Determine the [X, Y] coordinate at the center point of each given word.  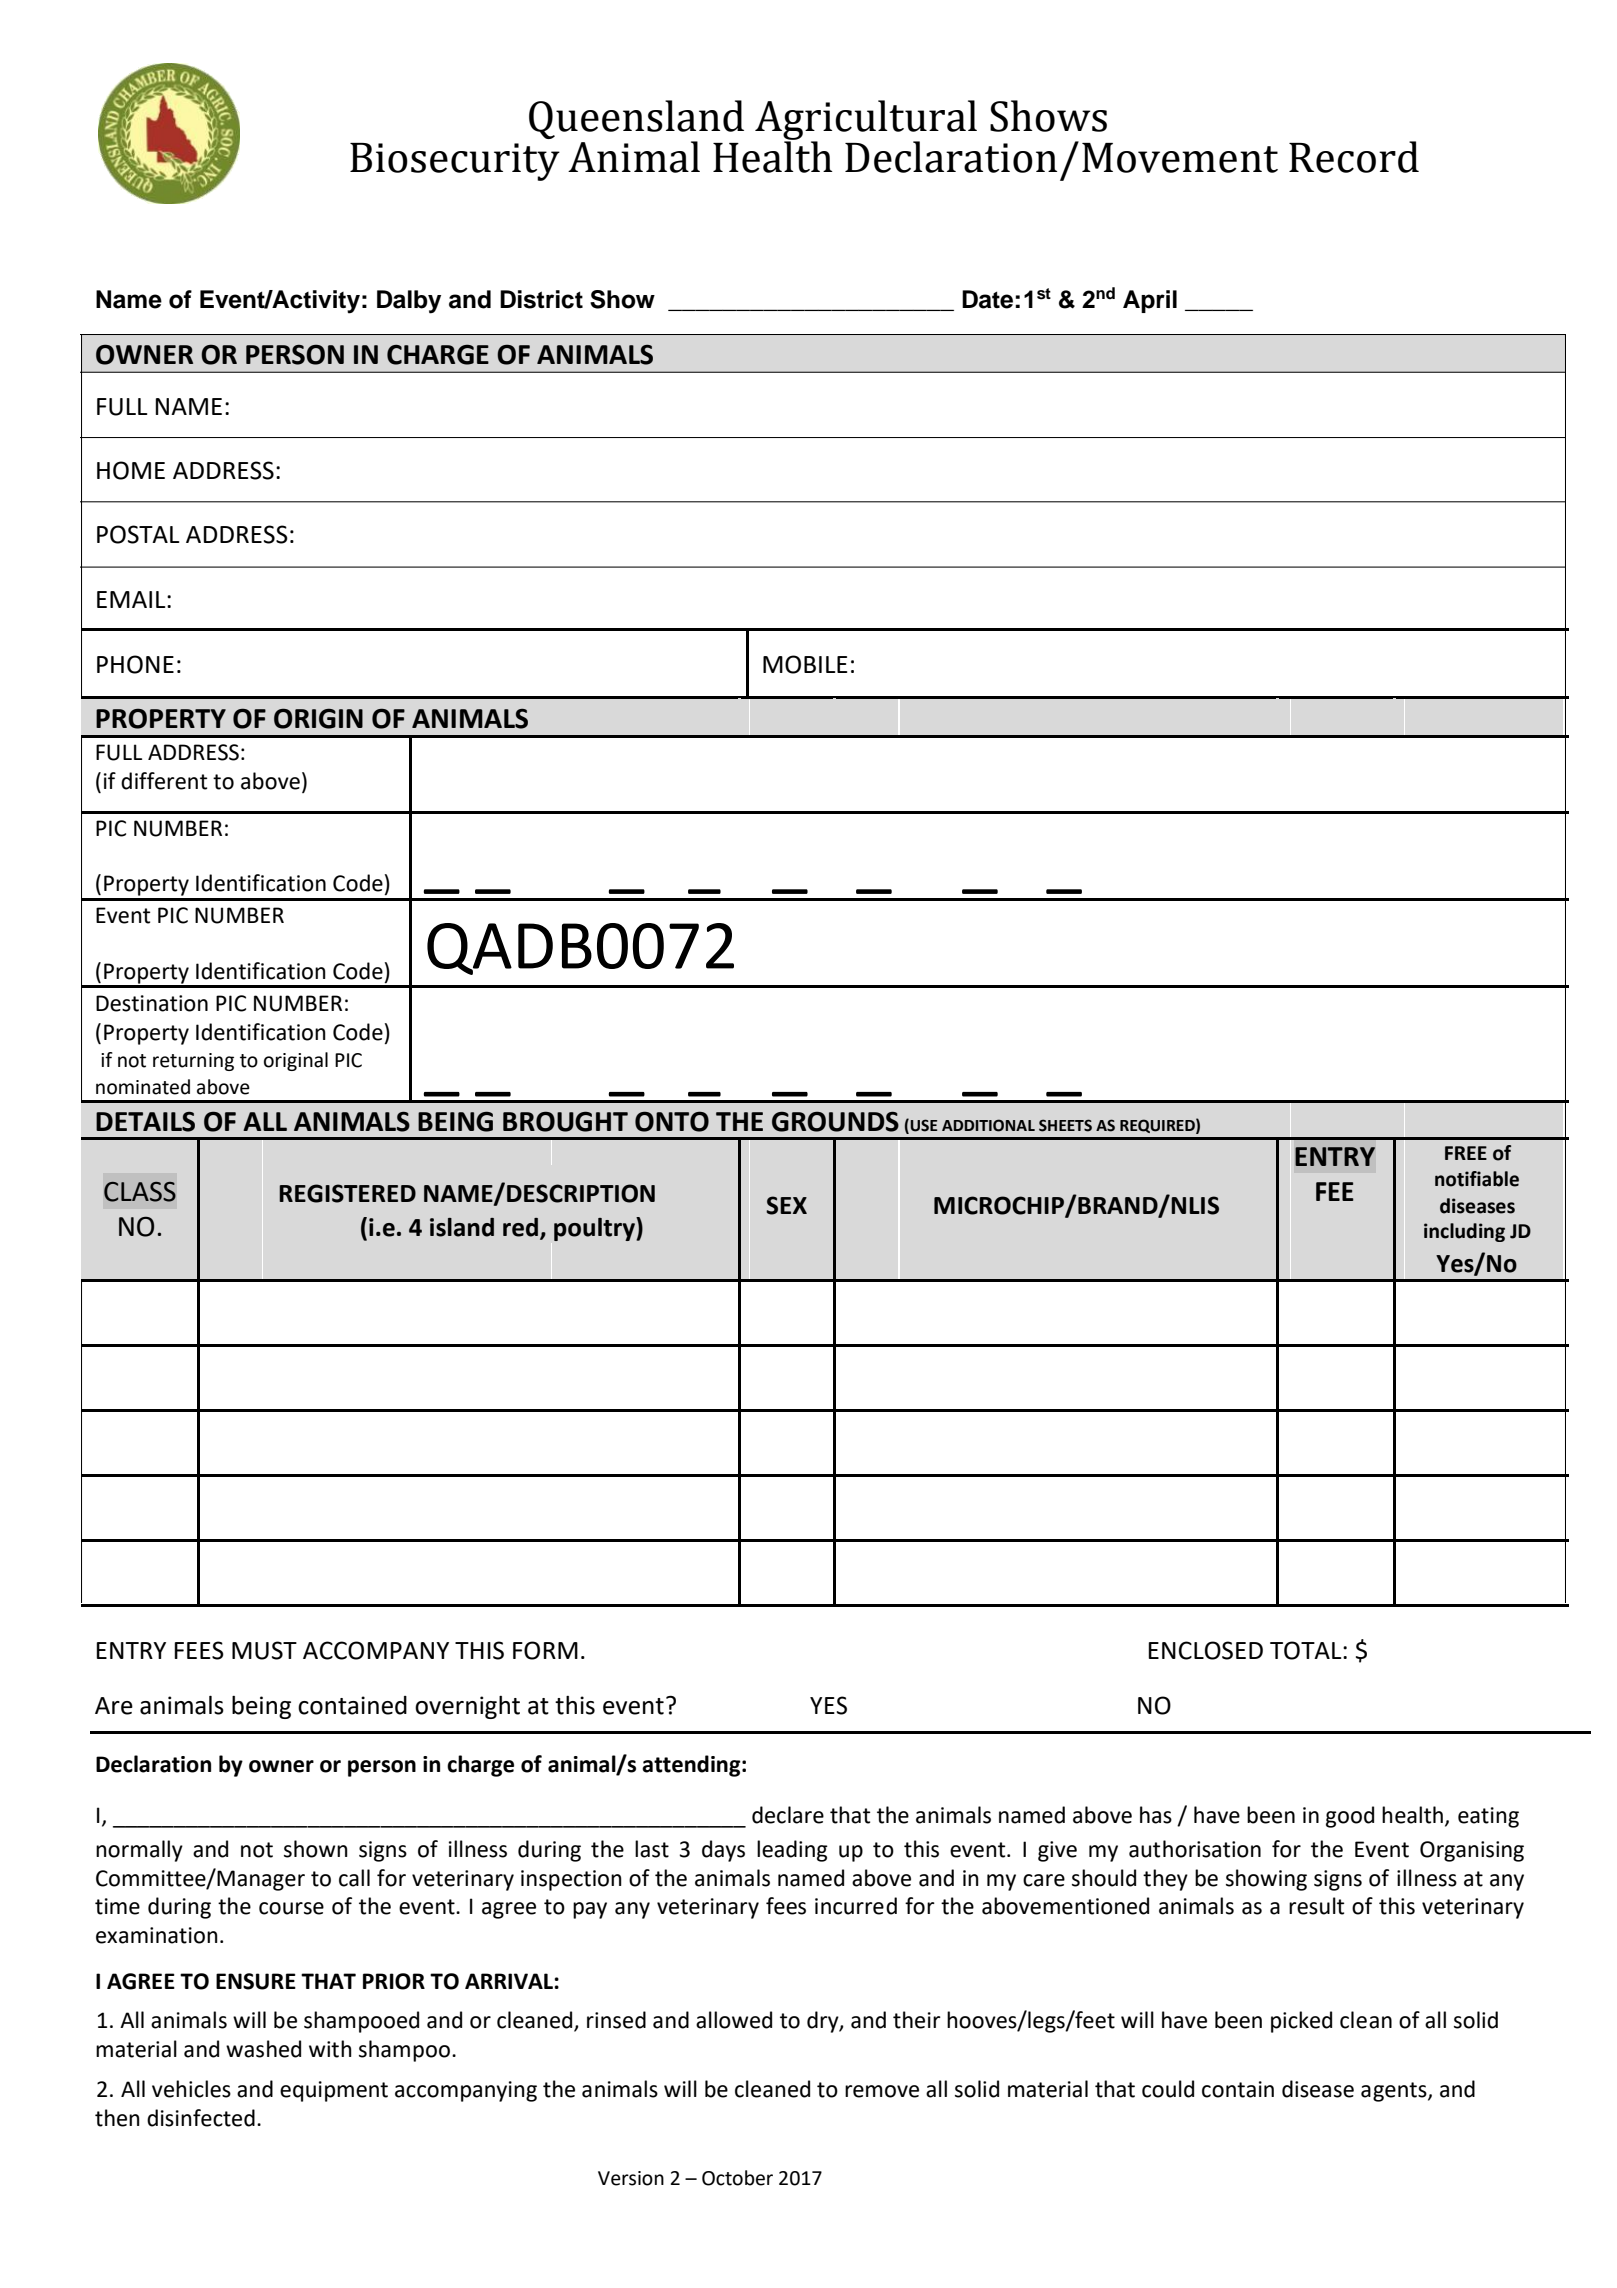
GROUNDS [835, 1121]
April [1150, 301]
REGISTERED [347, 1193]
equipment [334, 2091]
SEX [786, 1205]
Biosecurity [455, 162]
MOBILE [805, 664]
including [1464, 1232]
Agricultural [866, 121]
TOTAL [1307, 1650]
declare [788, 1815]
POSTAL [138, 534]
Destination [152, 1003]
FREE [1466, 1153]
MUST [264, 1650]
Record [1354, 157]
